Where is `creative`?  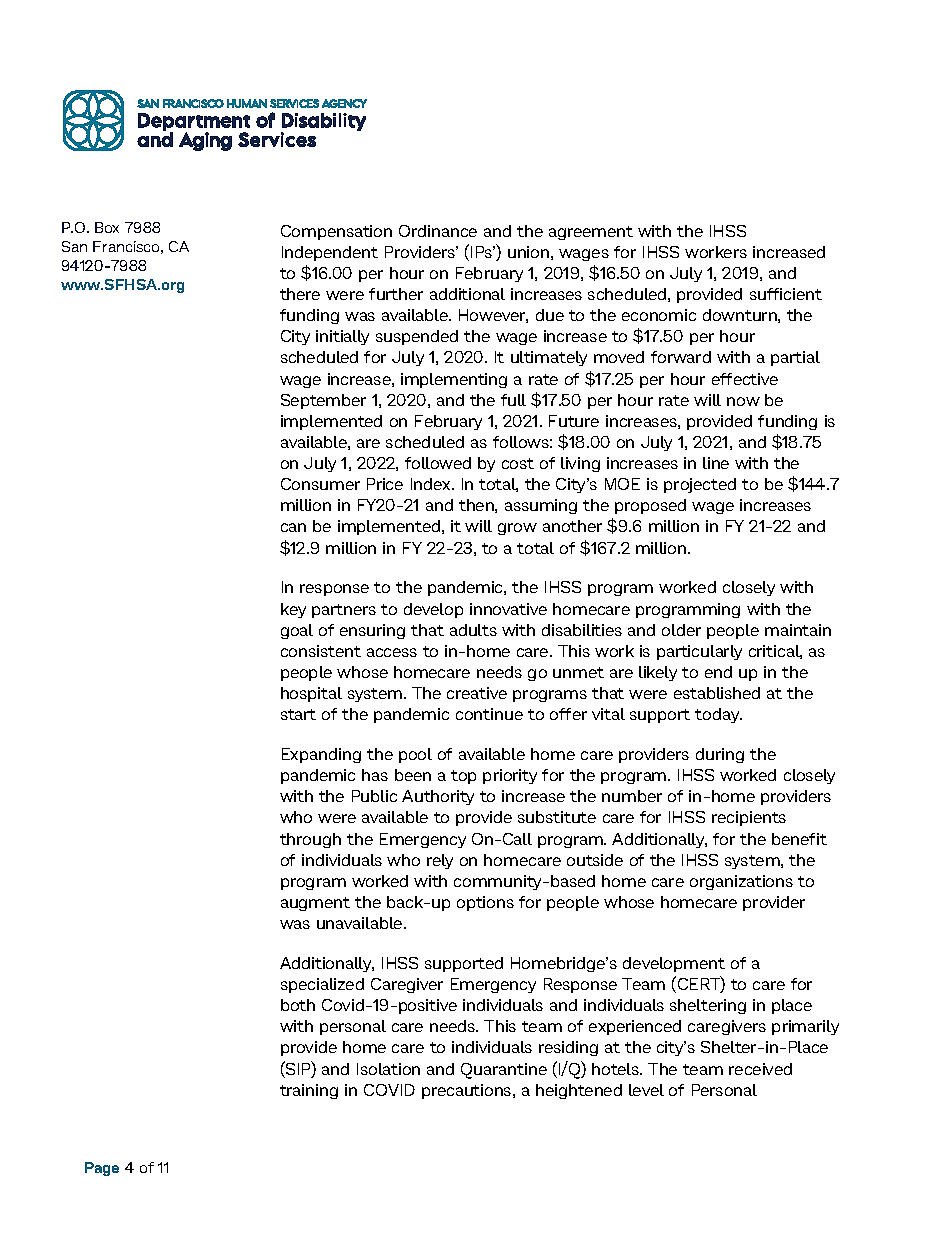
creative is located at coordinates (477, 693).
